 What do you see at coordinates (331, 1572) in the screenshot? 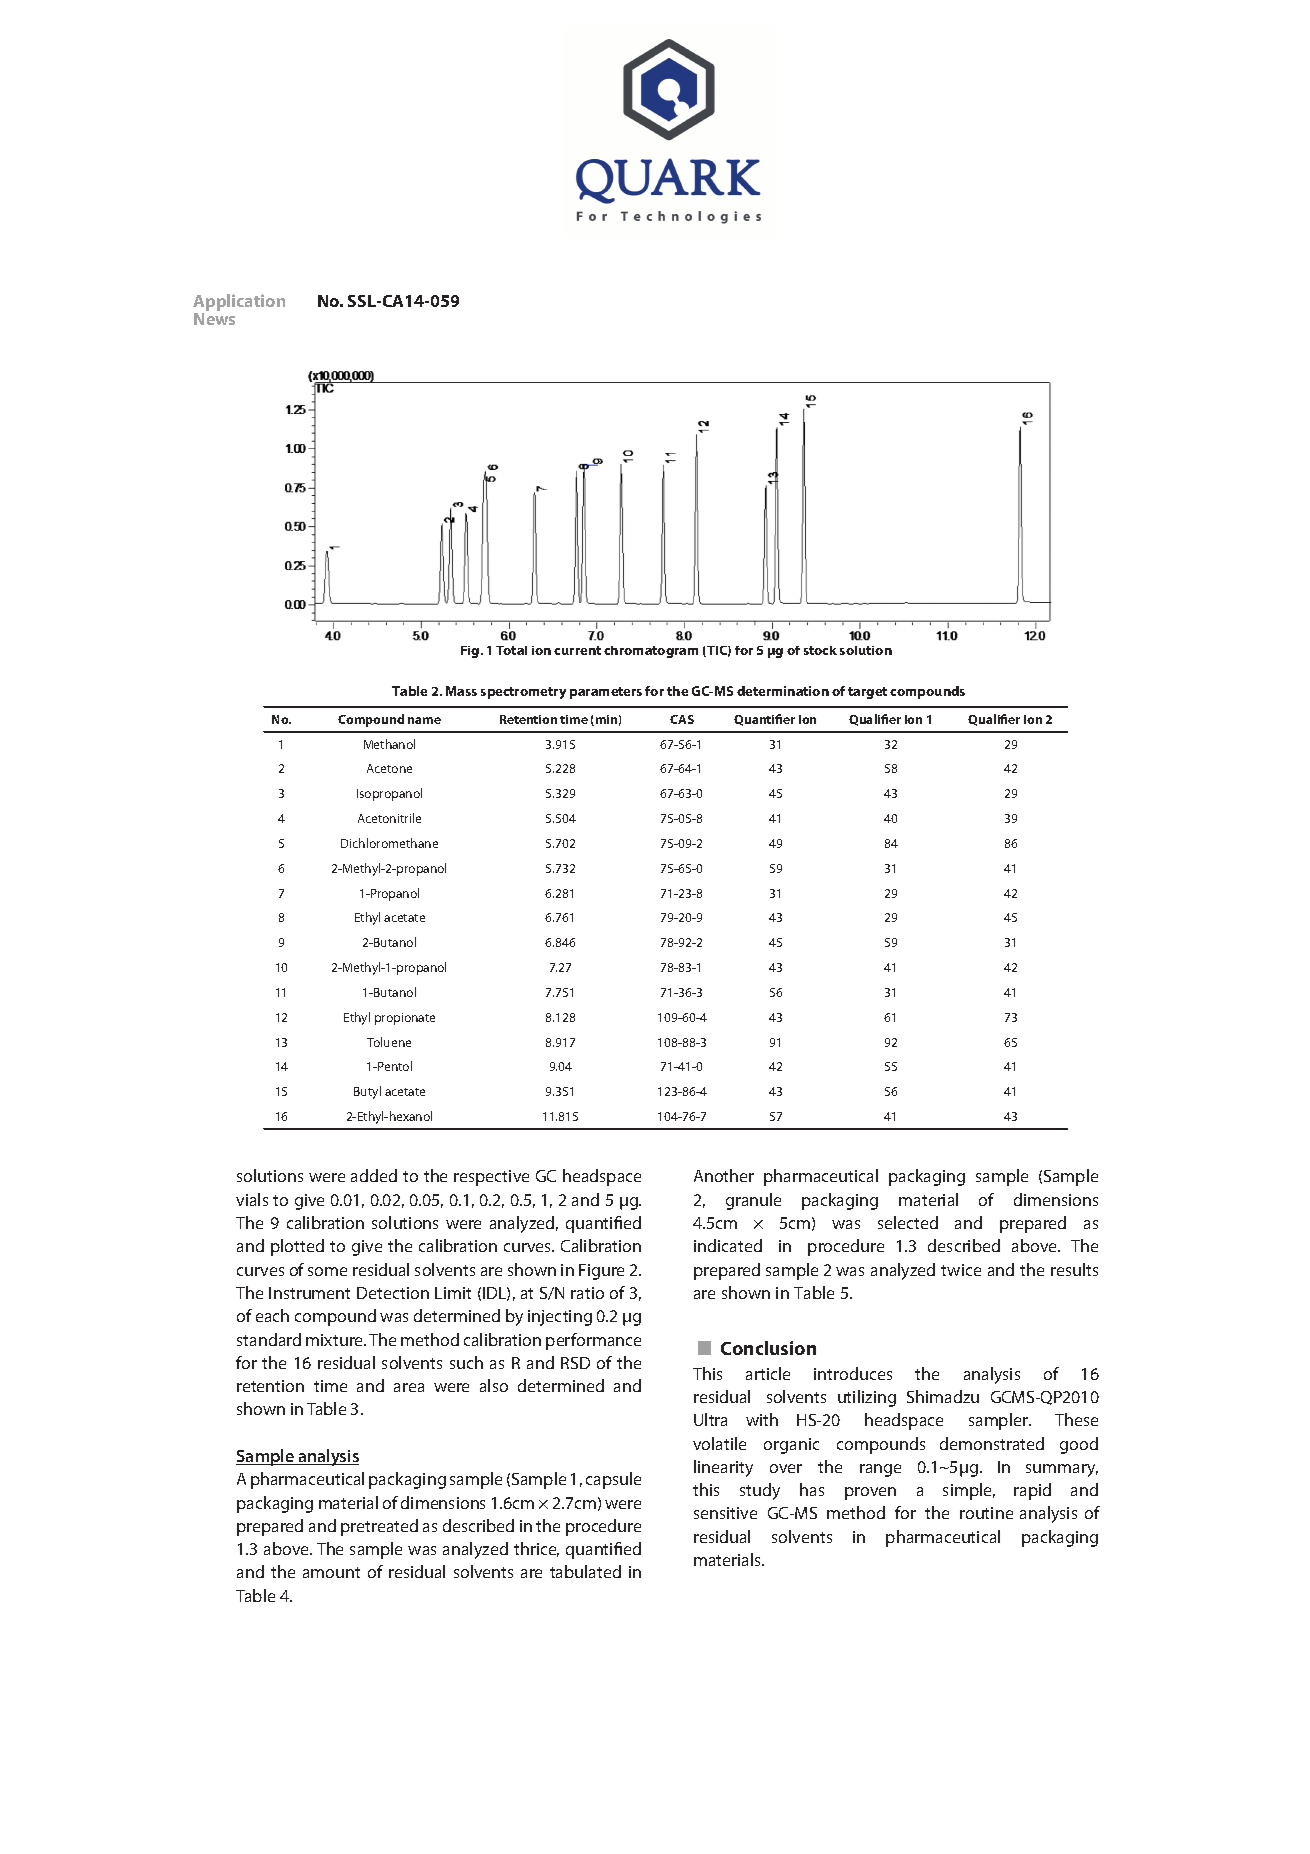
I see `amount` at bounding box center [331, 1572].
